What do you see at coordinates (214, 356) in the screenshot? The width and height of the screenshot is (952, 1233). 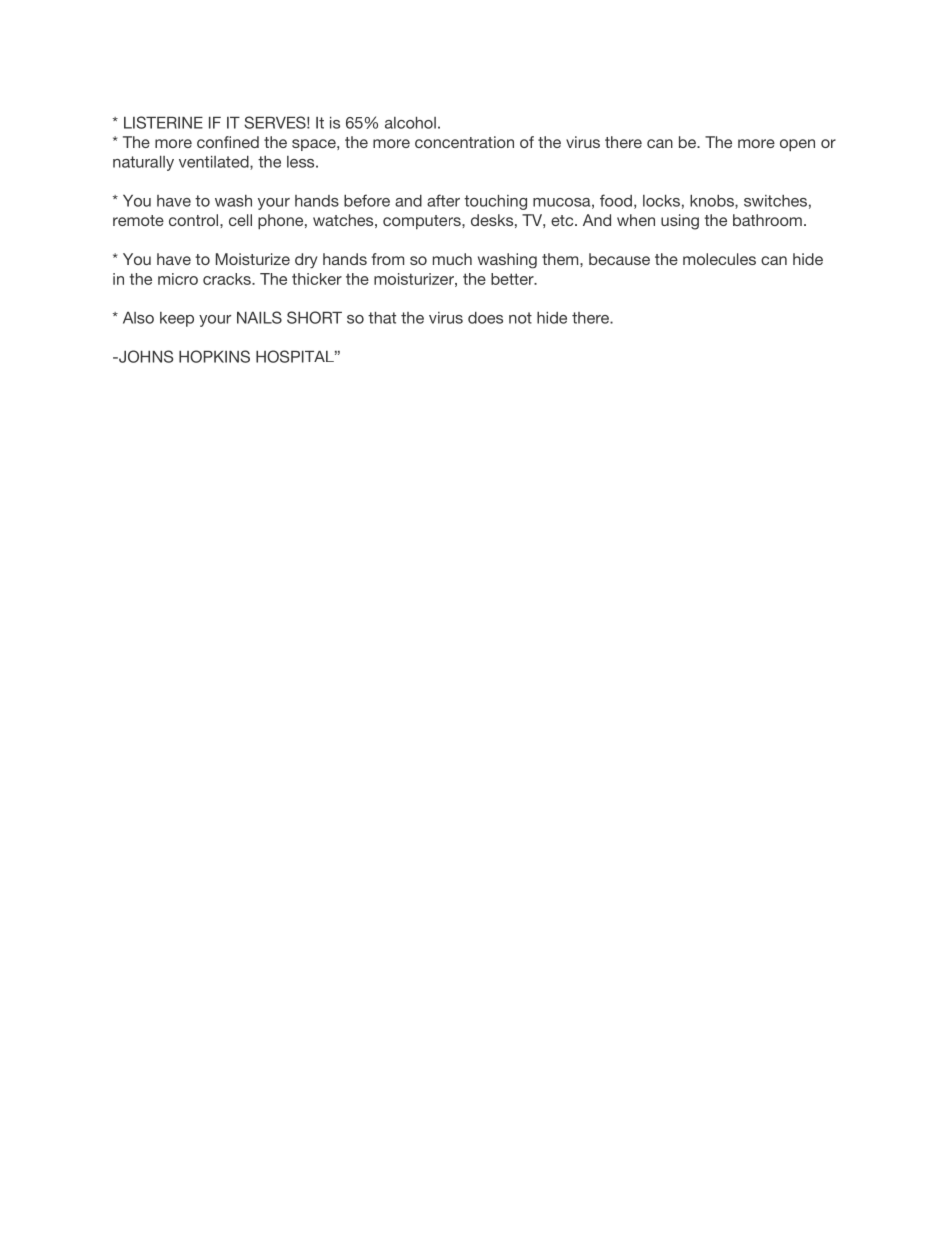 I see `HOPKINS` at bounding box center [214, 356].
